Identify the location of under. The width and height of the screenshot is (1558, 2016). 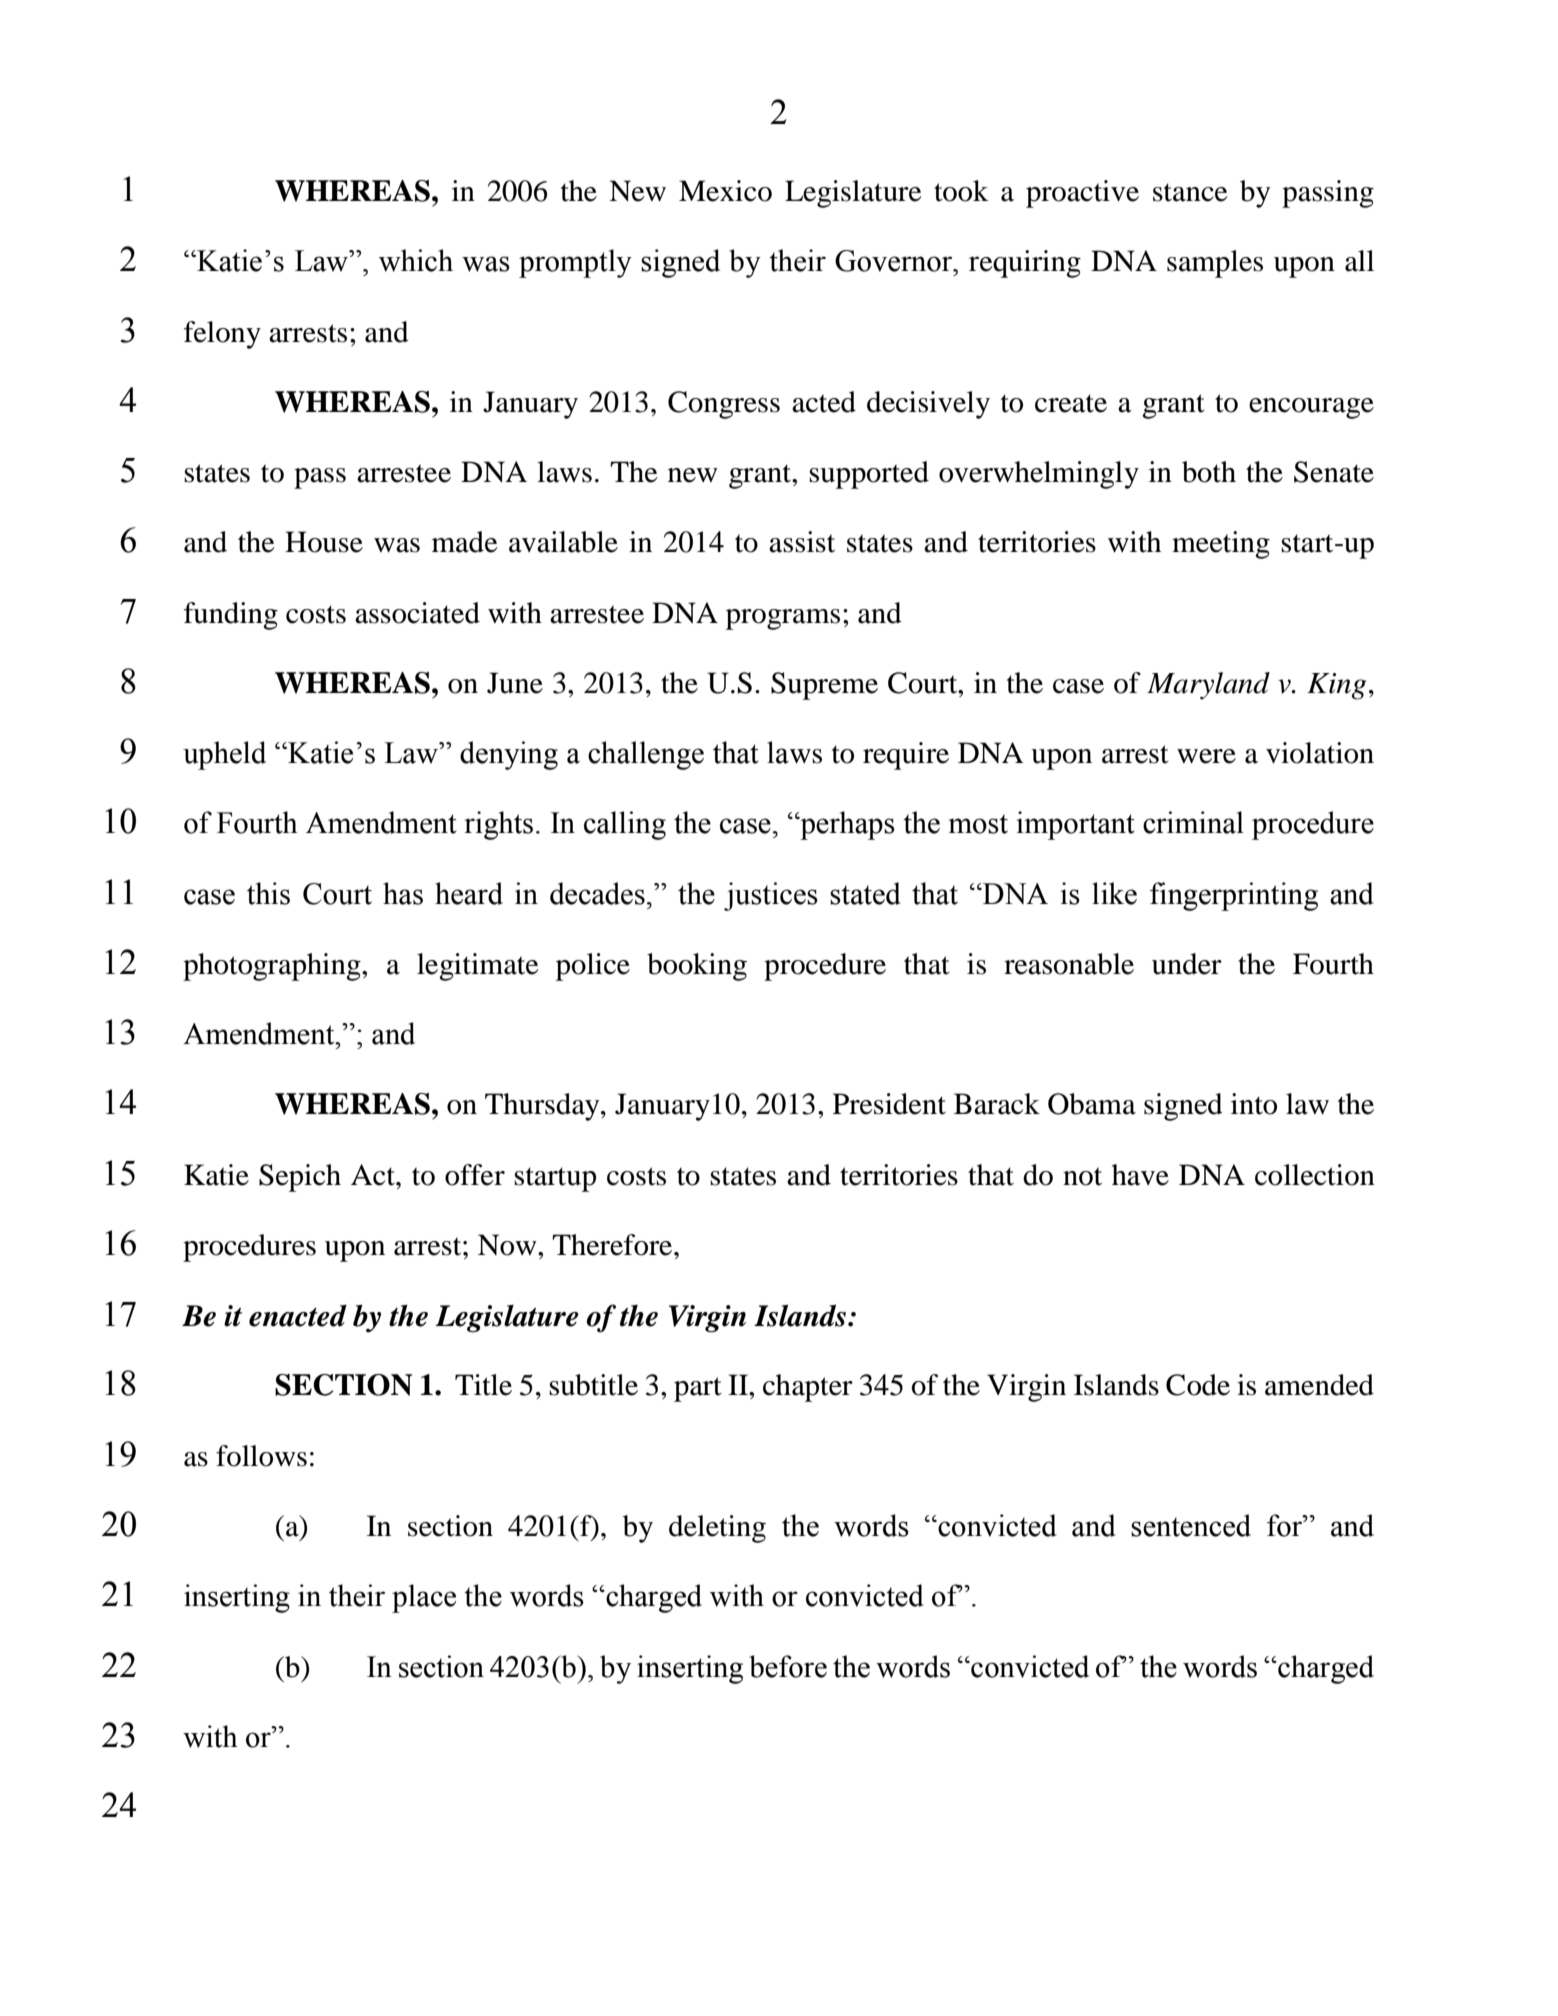
(1187, 964).
